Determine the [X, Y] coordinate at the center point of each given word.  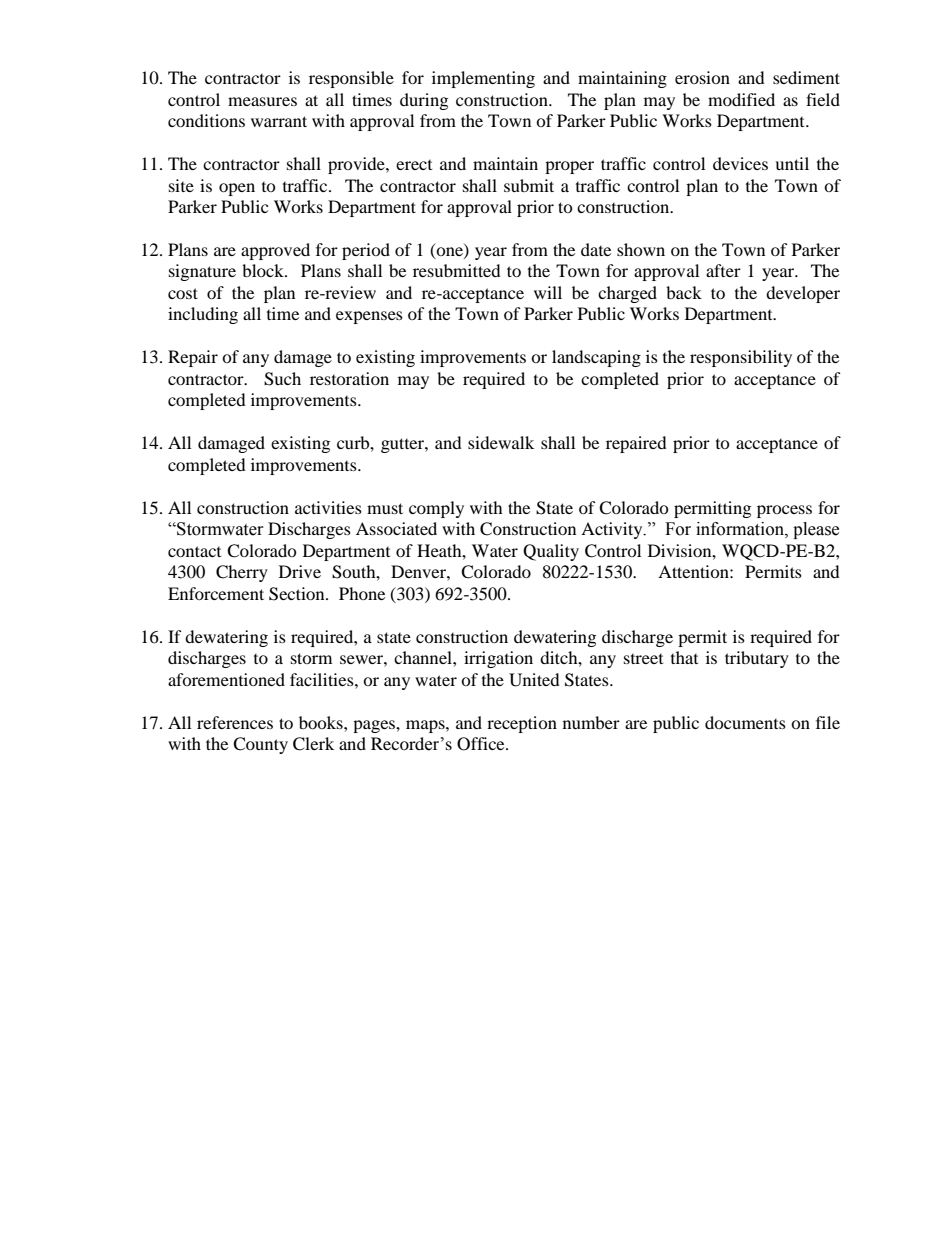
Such [282, 379]
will [548, 292]
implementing [483, 79]
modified [741, 99]
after [723, 270]
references [235, 722]
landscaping [596, 358]
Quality [551, 552]
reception [522, 724]
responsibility [741, 358]
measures [262, 101]
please [816, 530]
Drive [300, 571]
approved [275, 251]
